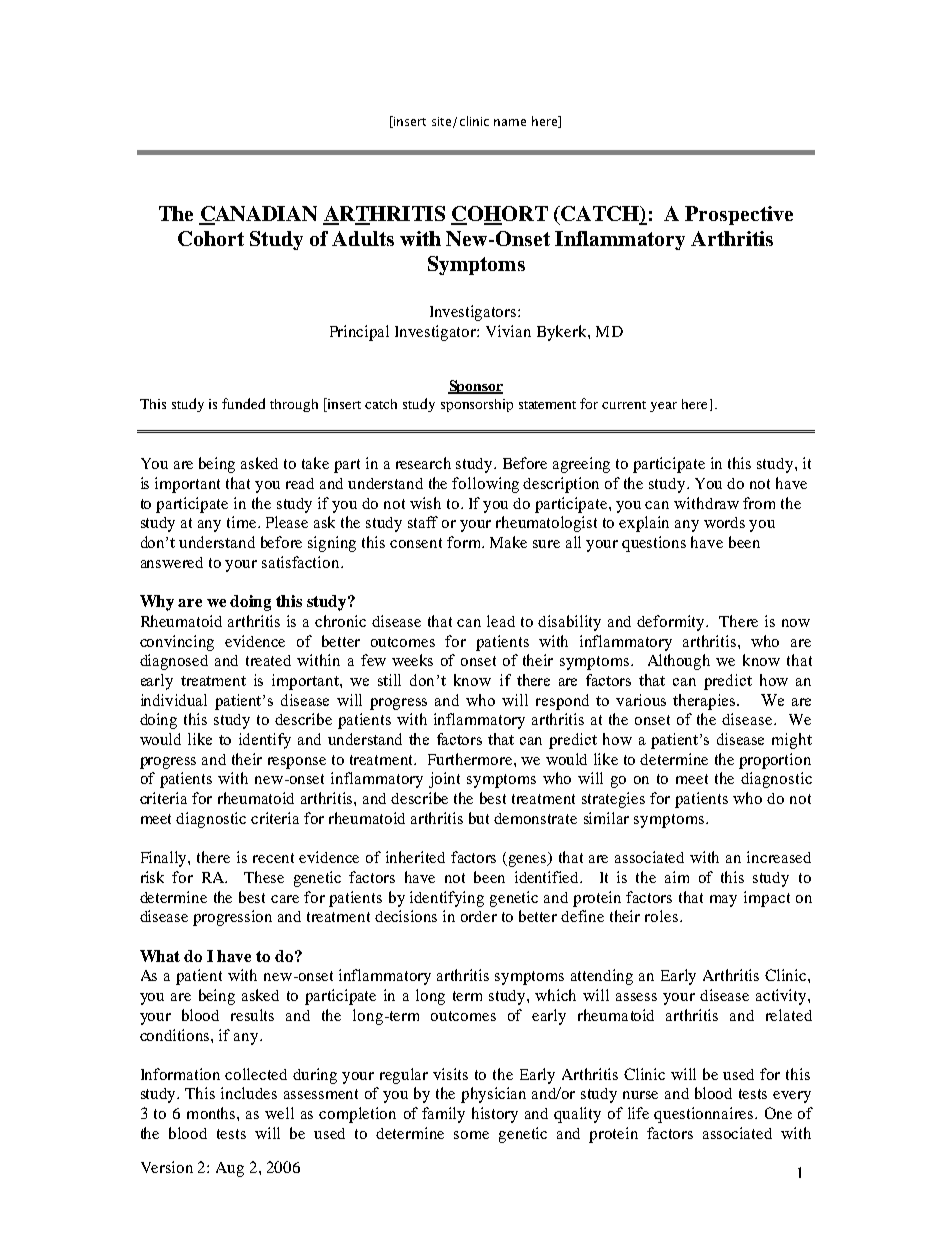  What do you see at coordinates (663, 407) in the screenshot?
I see `year` at bounding box center [663, 407].
